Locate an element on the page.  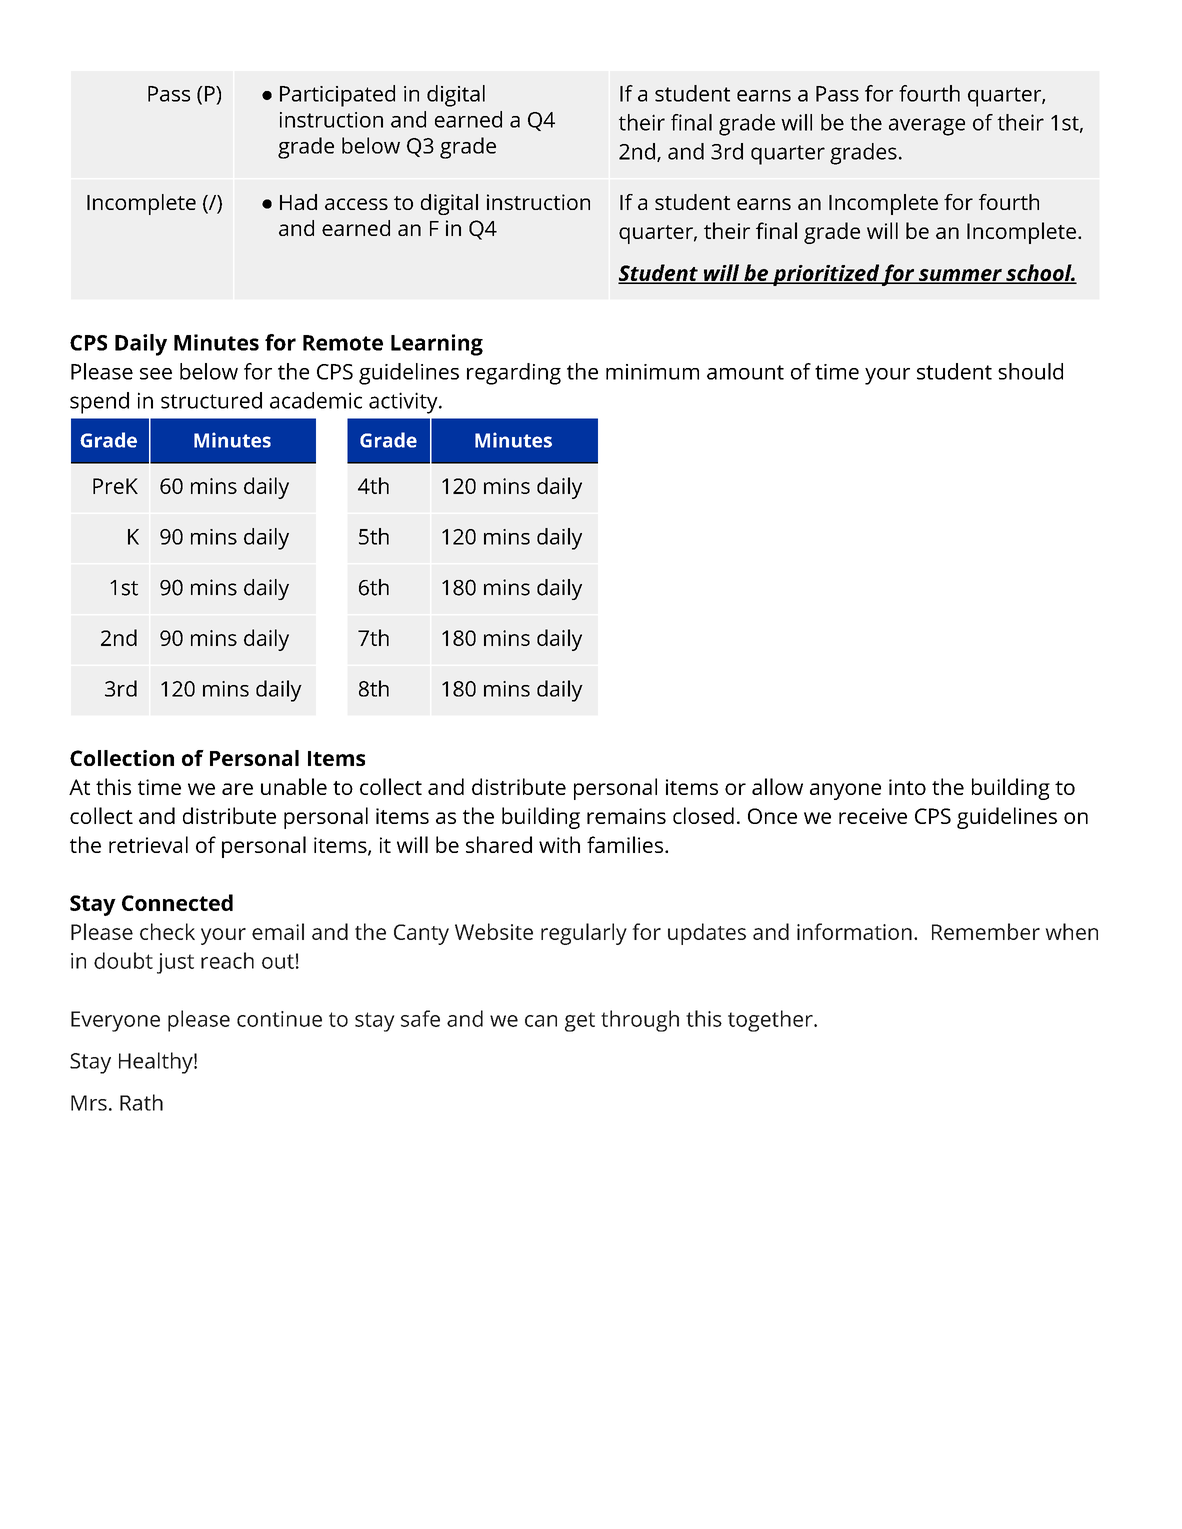
together is located at coordinates (771, 1021).
